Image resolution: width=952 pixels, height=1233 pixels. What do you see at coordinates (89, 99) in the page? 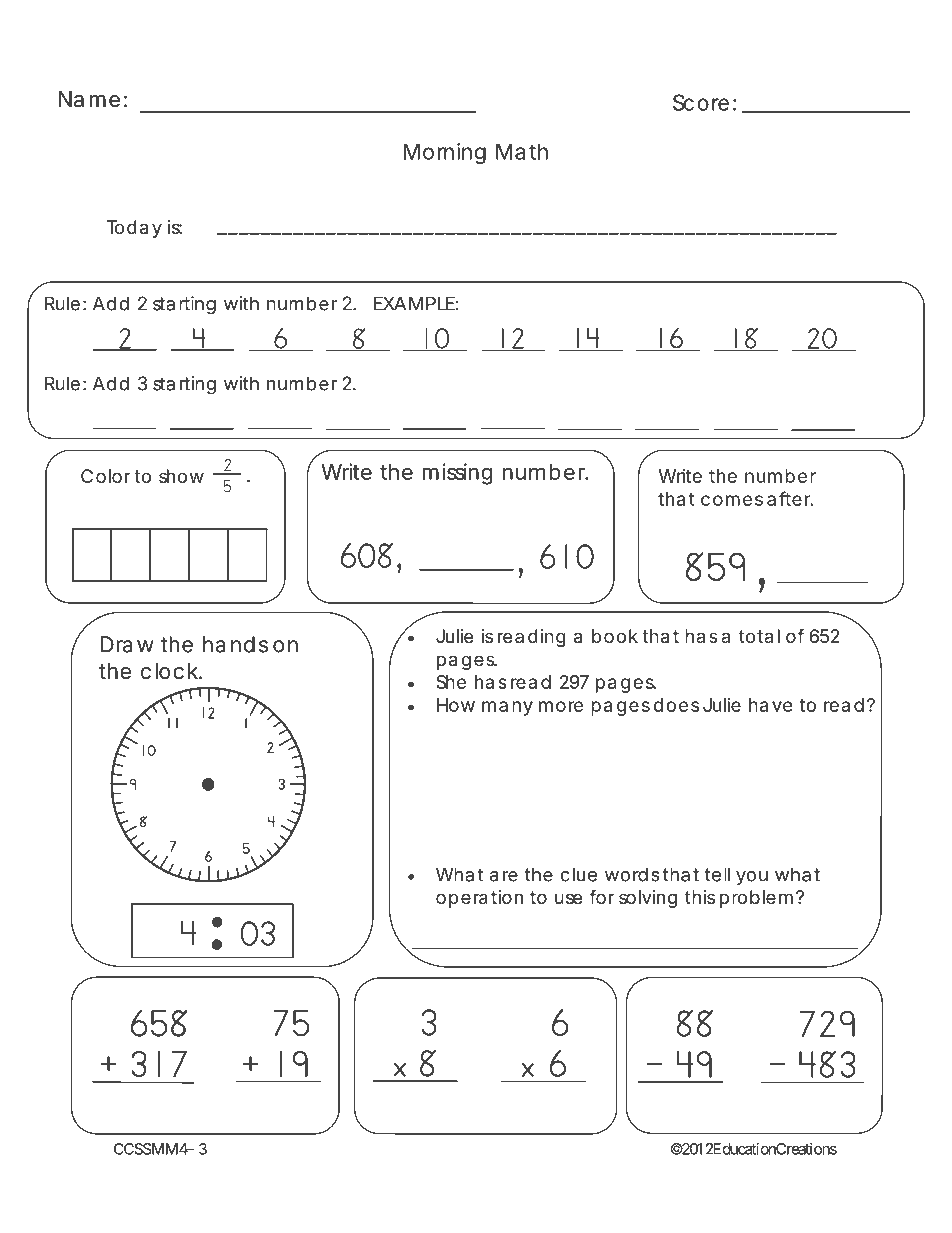
I see `Name` at bounding box center [89, 99].
